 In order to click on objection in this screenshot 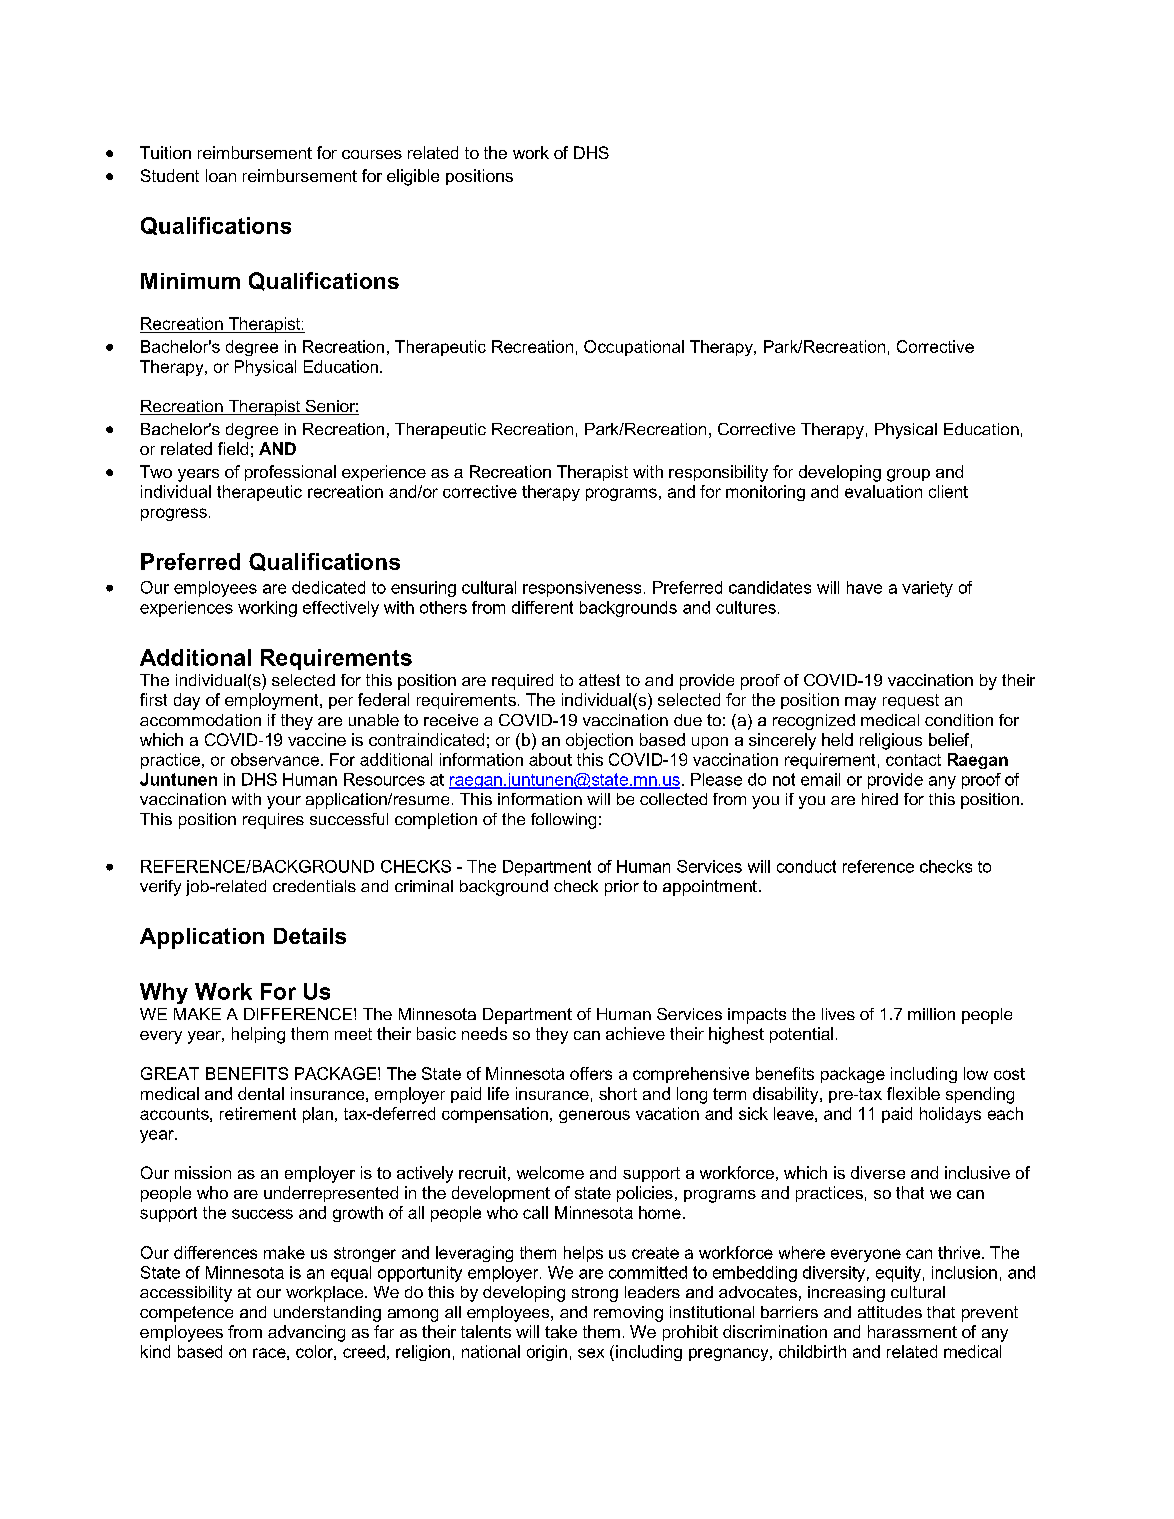, I will do `click(599, 741)`.
